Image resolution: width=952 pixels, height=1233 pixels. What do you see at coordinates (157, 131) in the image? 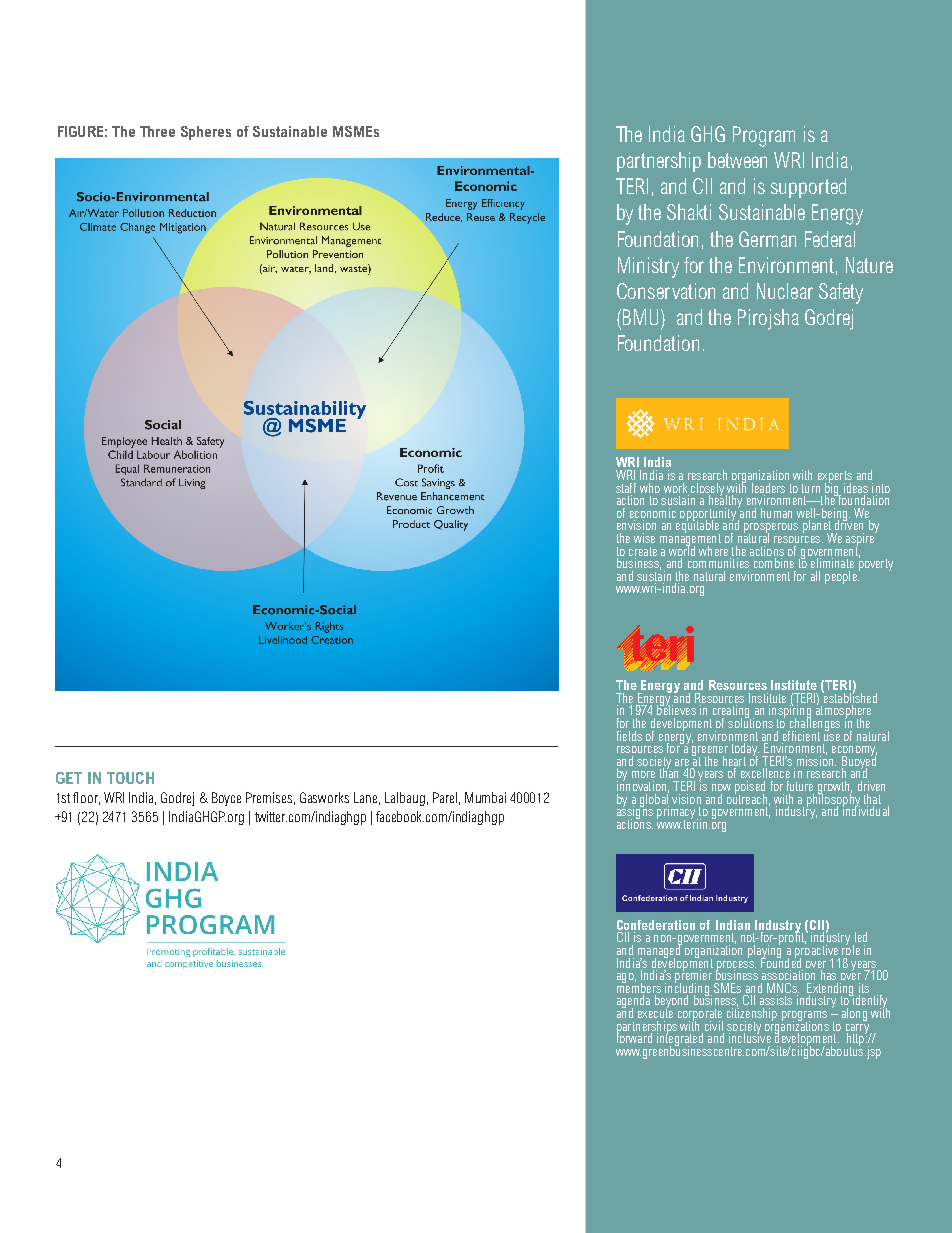
I see `Three` at bounding box center [157, 131].
